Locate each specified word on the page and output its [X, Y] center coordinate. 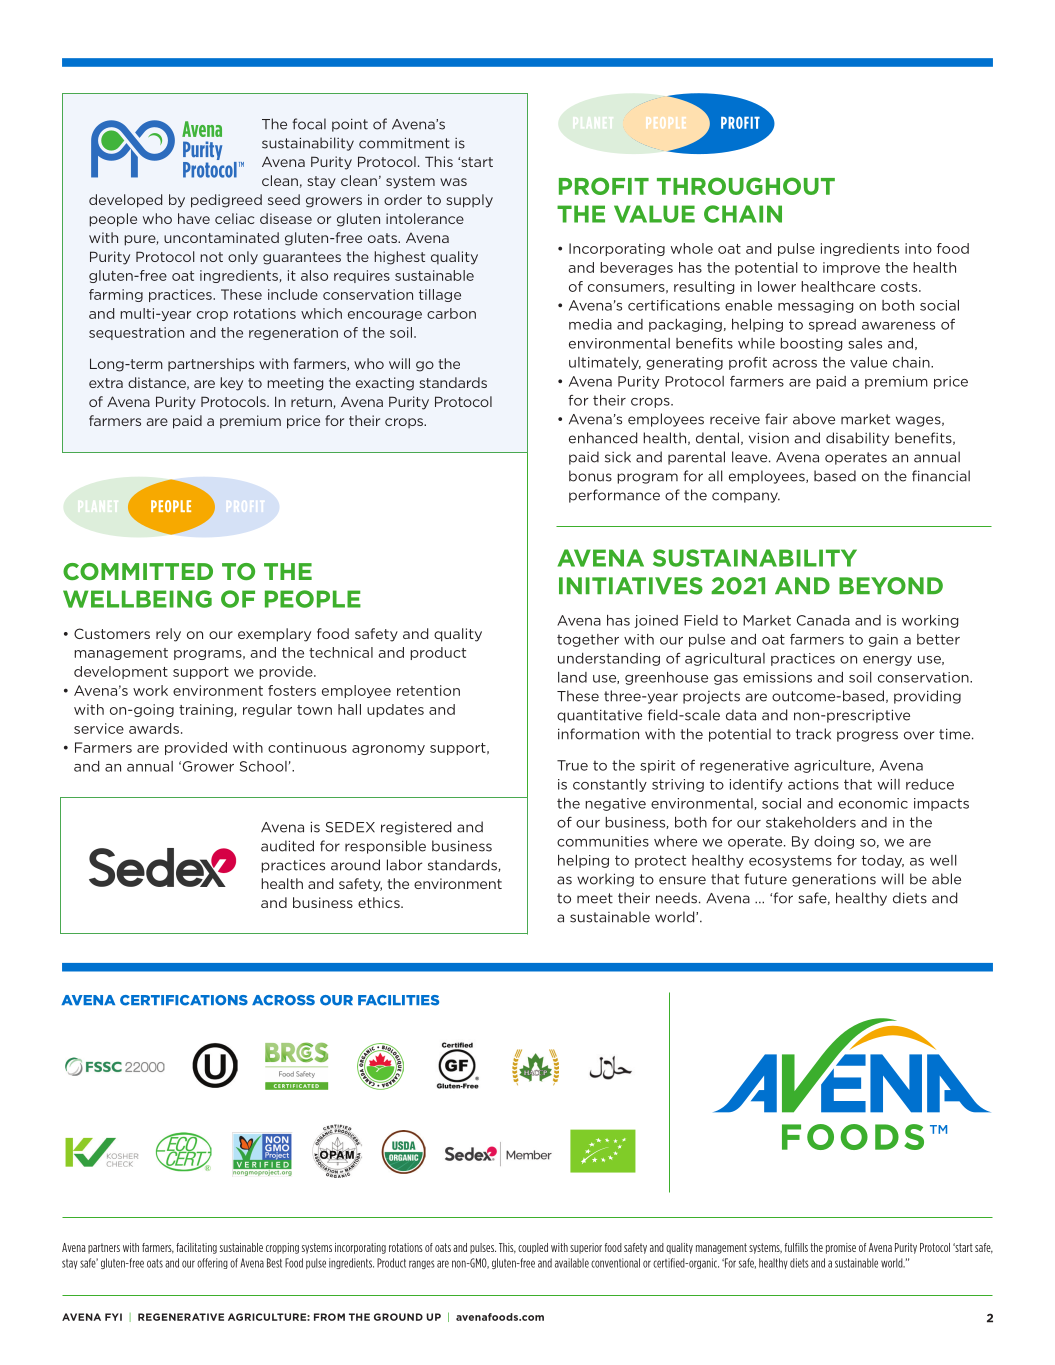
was [453, 182]
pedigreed [226, 201]
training [207, 710]
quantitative [599, 716]
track [813, 734]
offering [212, 1263]
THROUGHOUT [746, 186]
